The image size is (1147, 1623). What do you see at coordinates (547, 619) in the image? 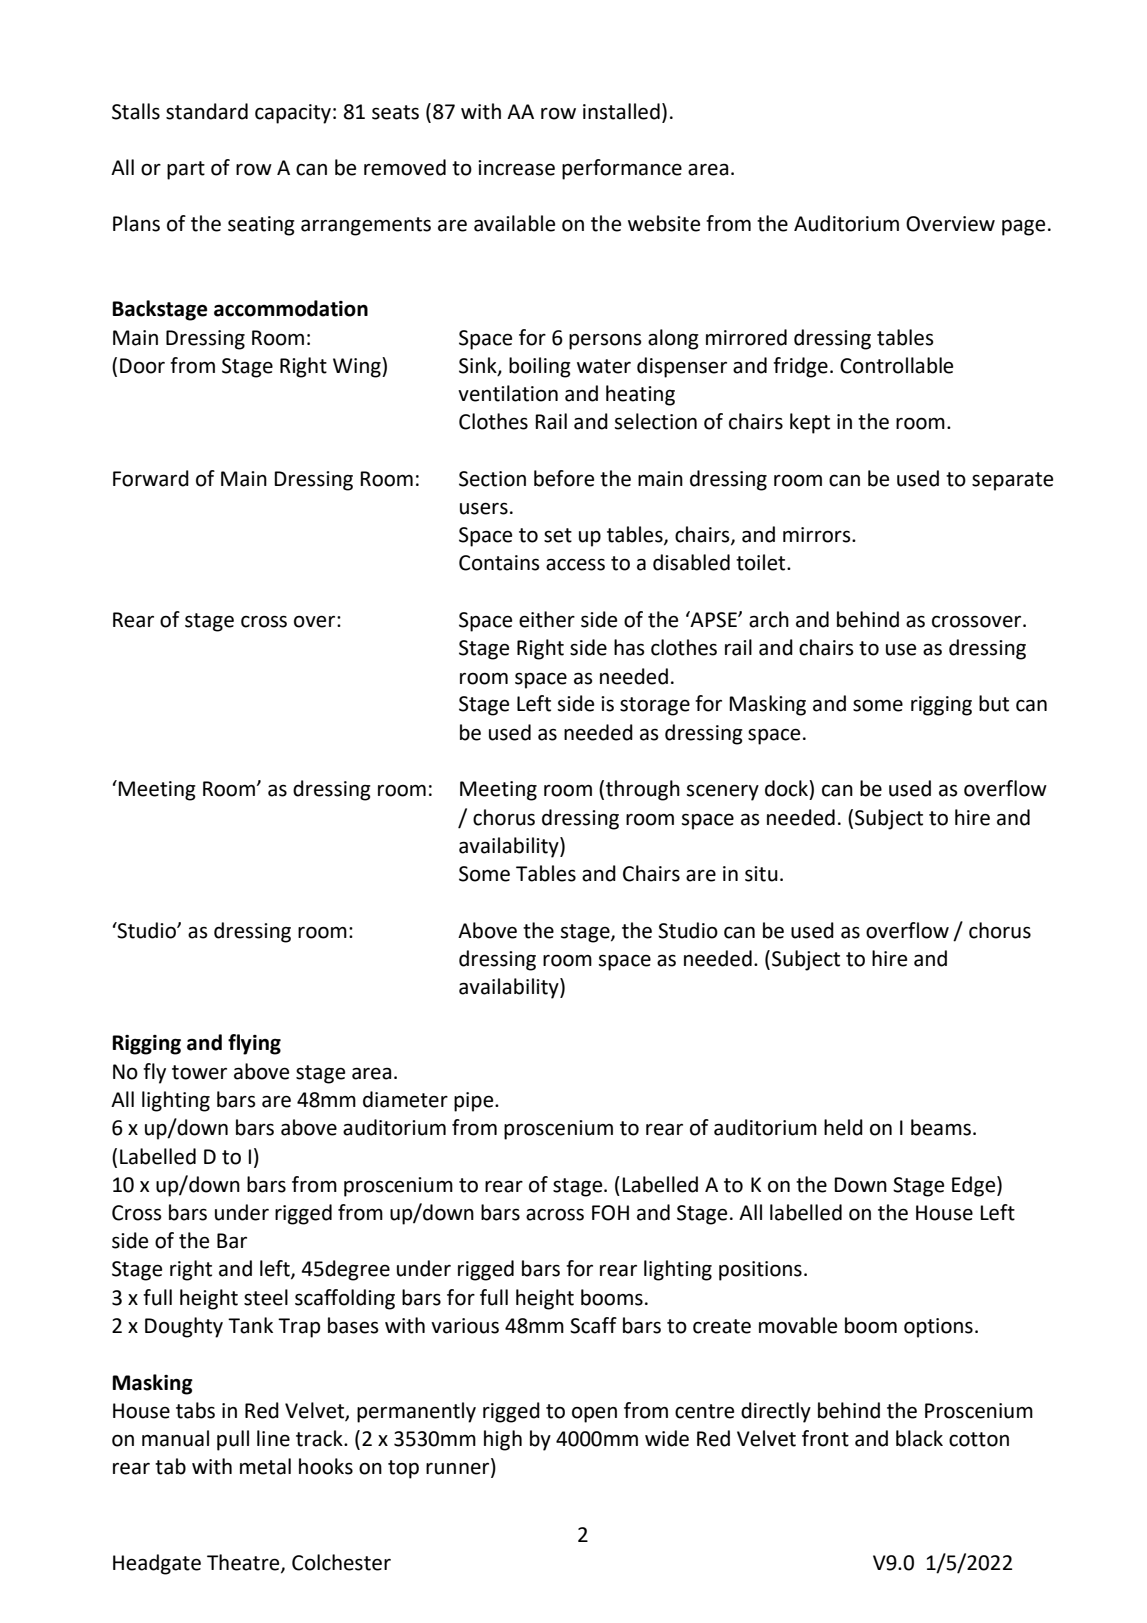
I see `either` at bounding box center [547, 619].
